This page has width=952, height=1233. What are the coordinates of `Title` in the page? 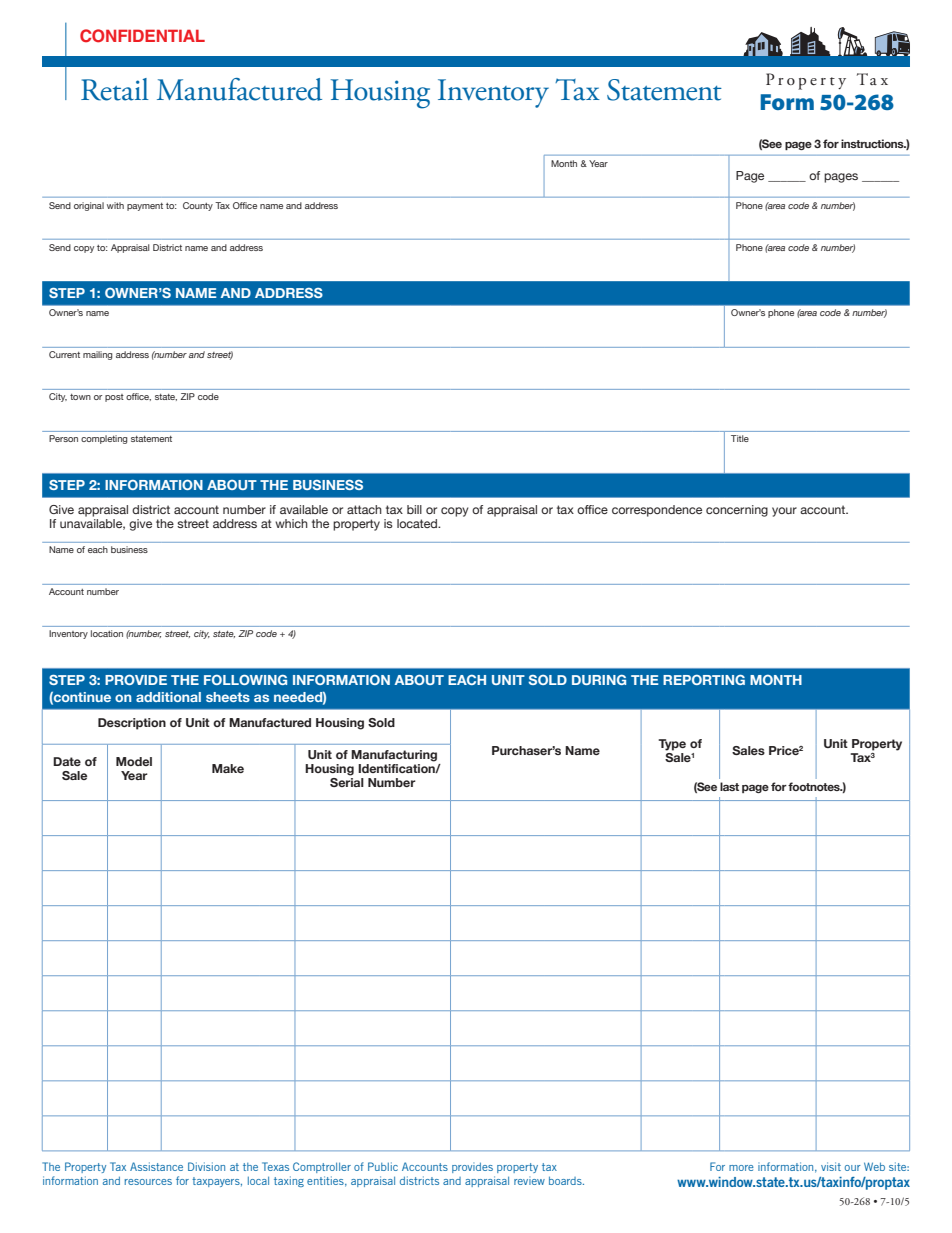 It's located at (740, 438).
